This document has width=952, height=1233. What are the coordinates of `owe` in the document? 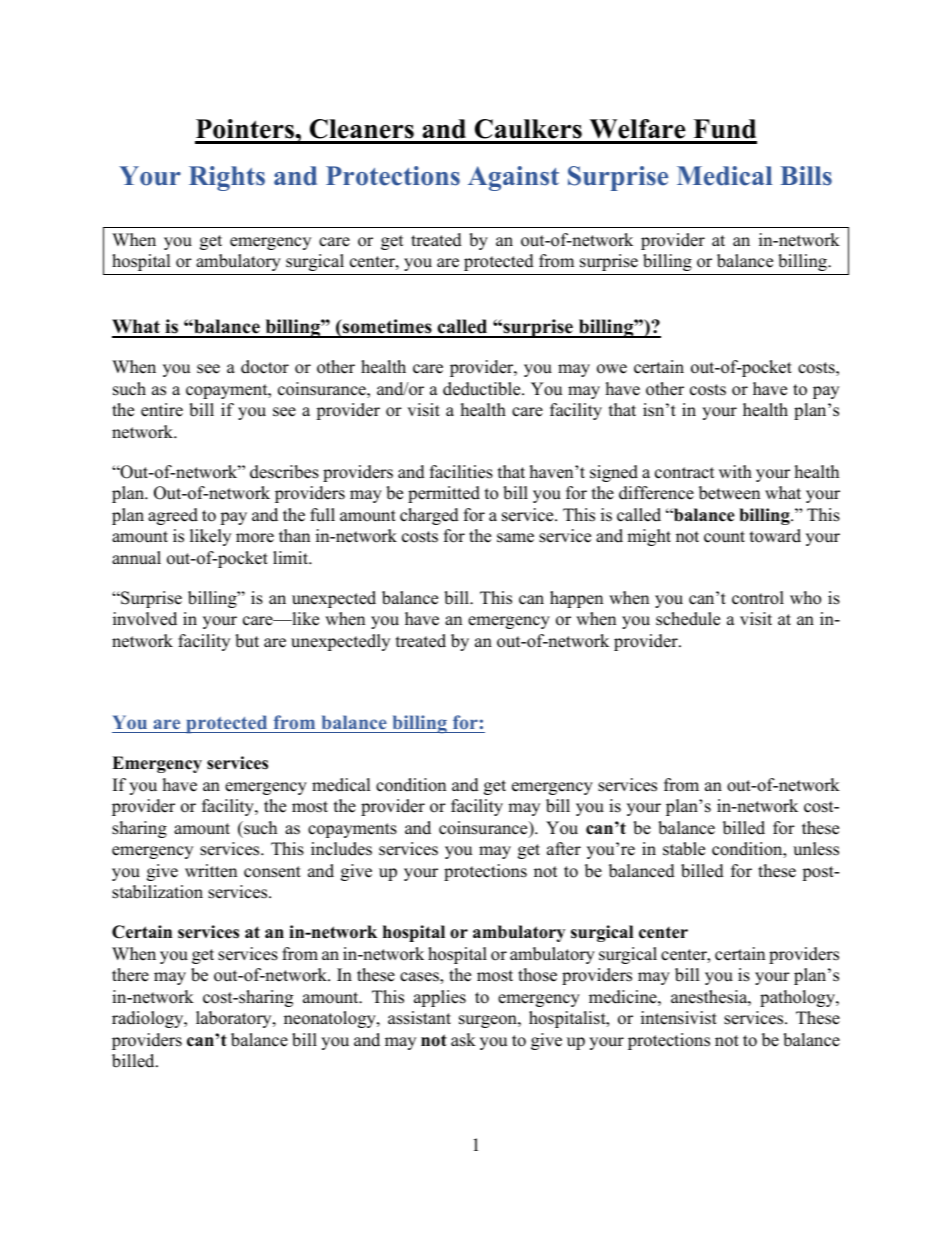 It's located at (612, 369).
